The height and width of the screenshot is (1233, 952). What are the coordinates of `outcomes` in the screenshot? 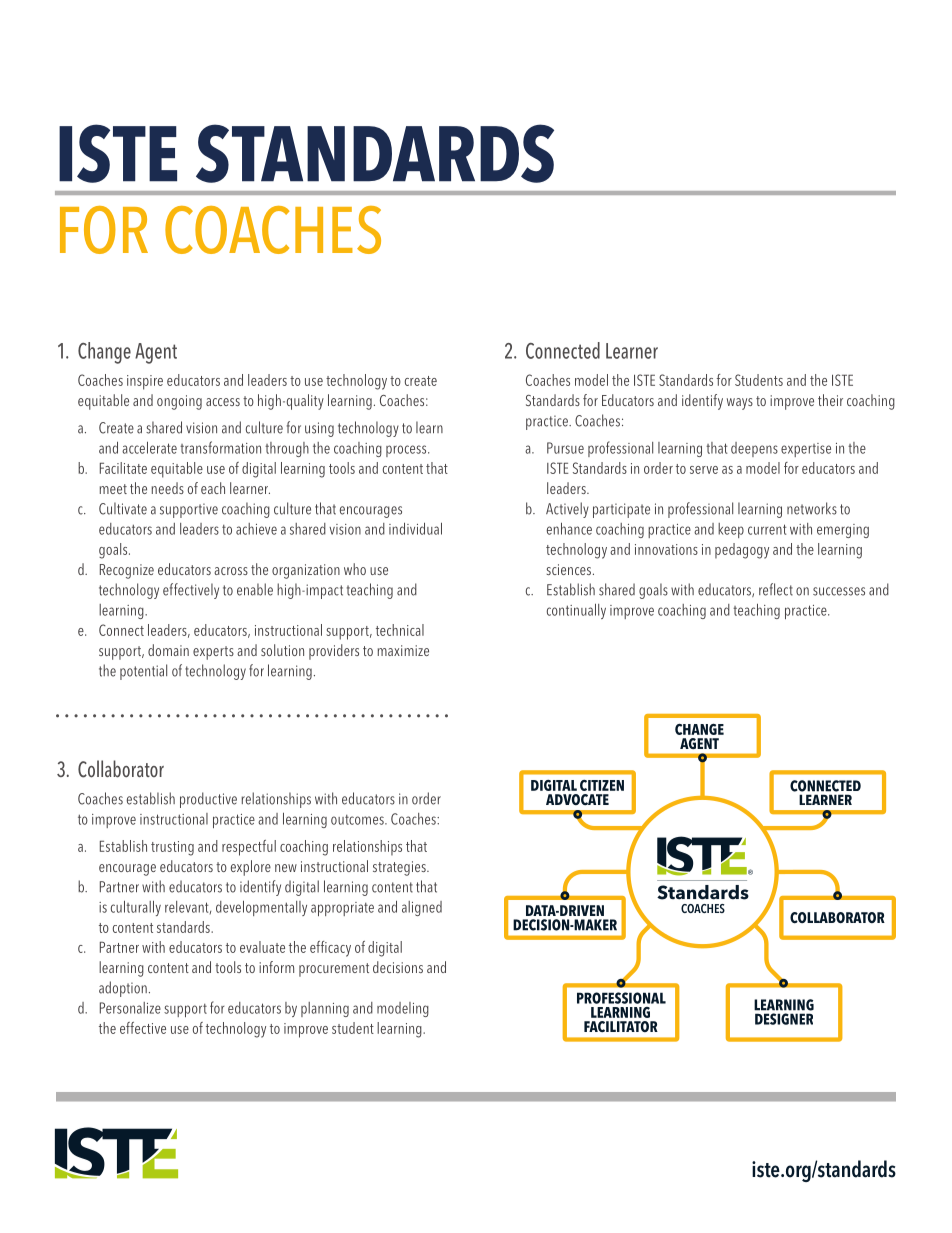 It's located at (358, 820).
